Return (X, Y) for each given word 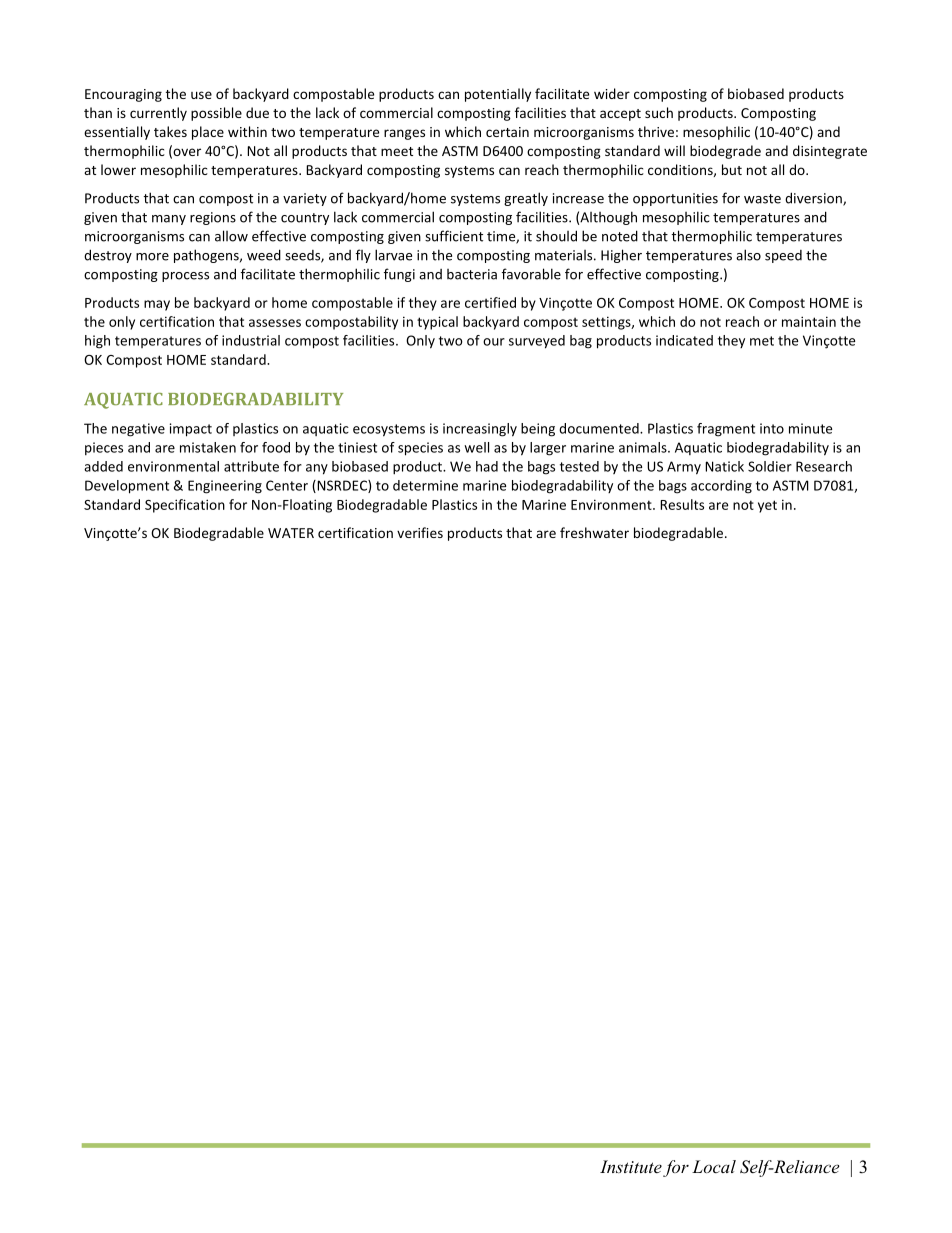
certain (507, 132)
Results (682, 504)
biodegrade (725, 152)
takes (170, 131)
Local (714, 1166)
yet (767, 506)
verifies (420, 532)
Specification (185, 506)
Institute (631, 1166)
